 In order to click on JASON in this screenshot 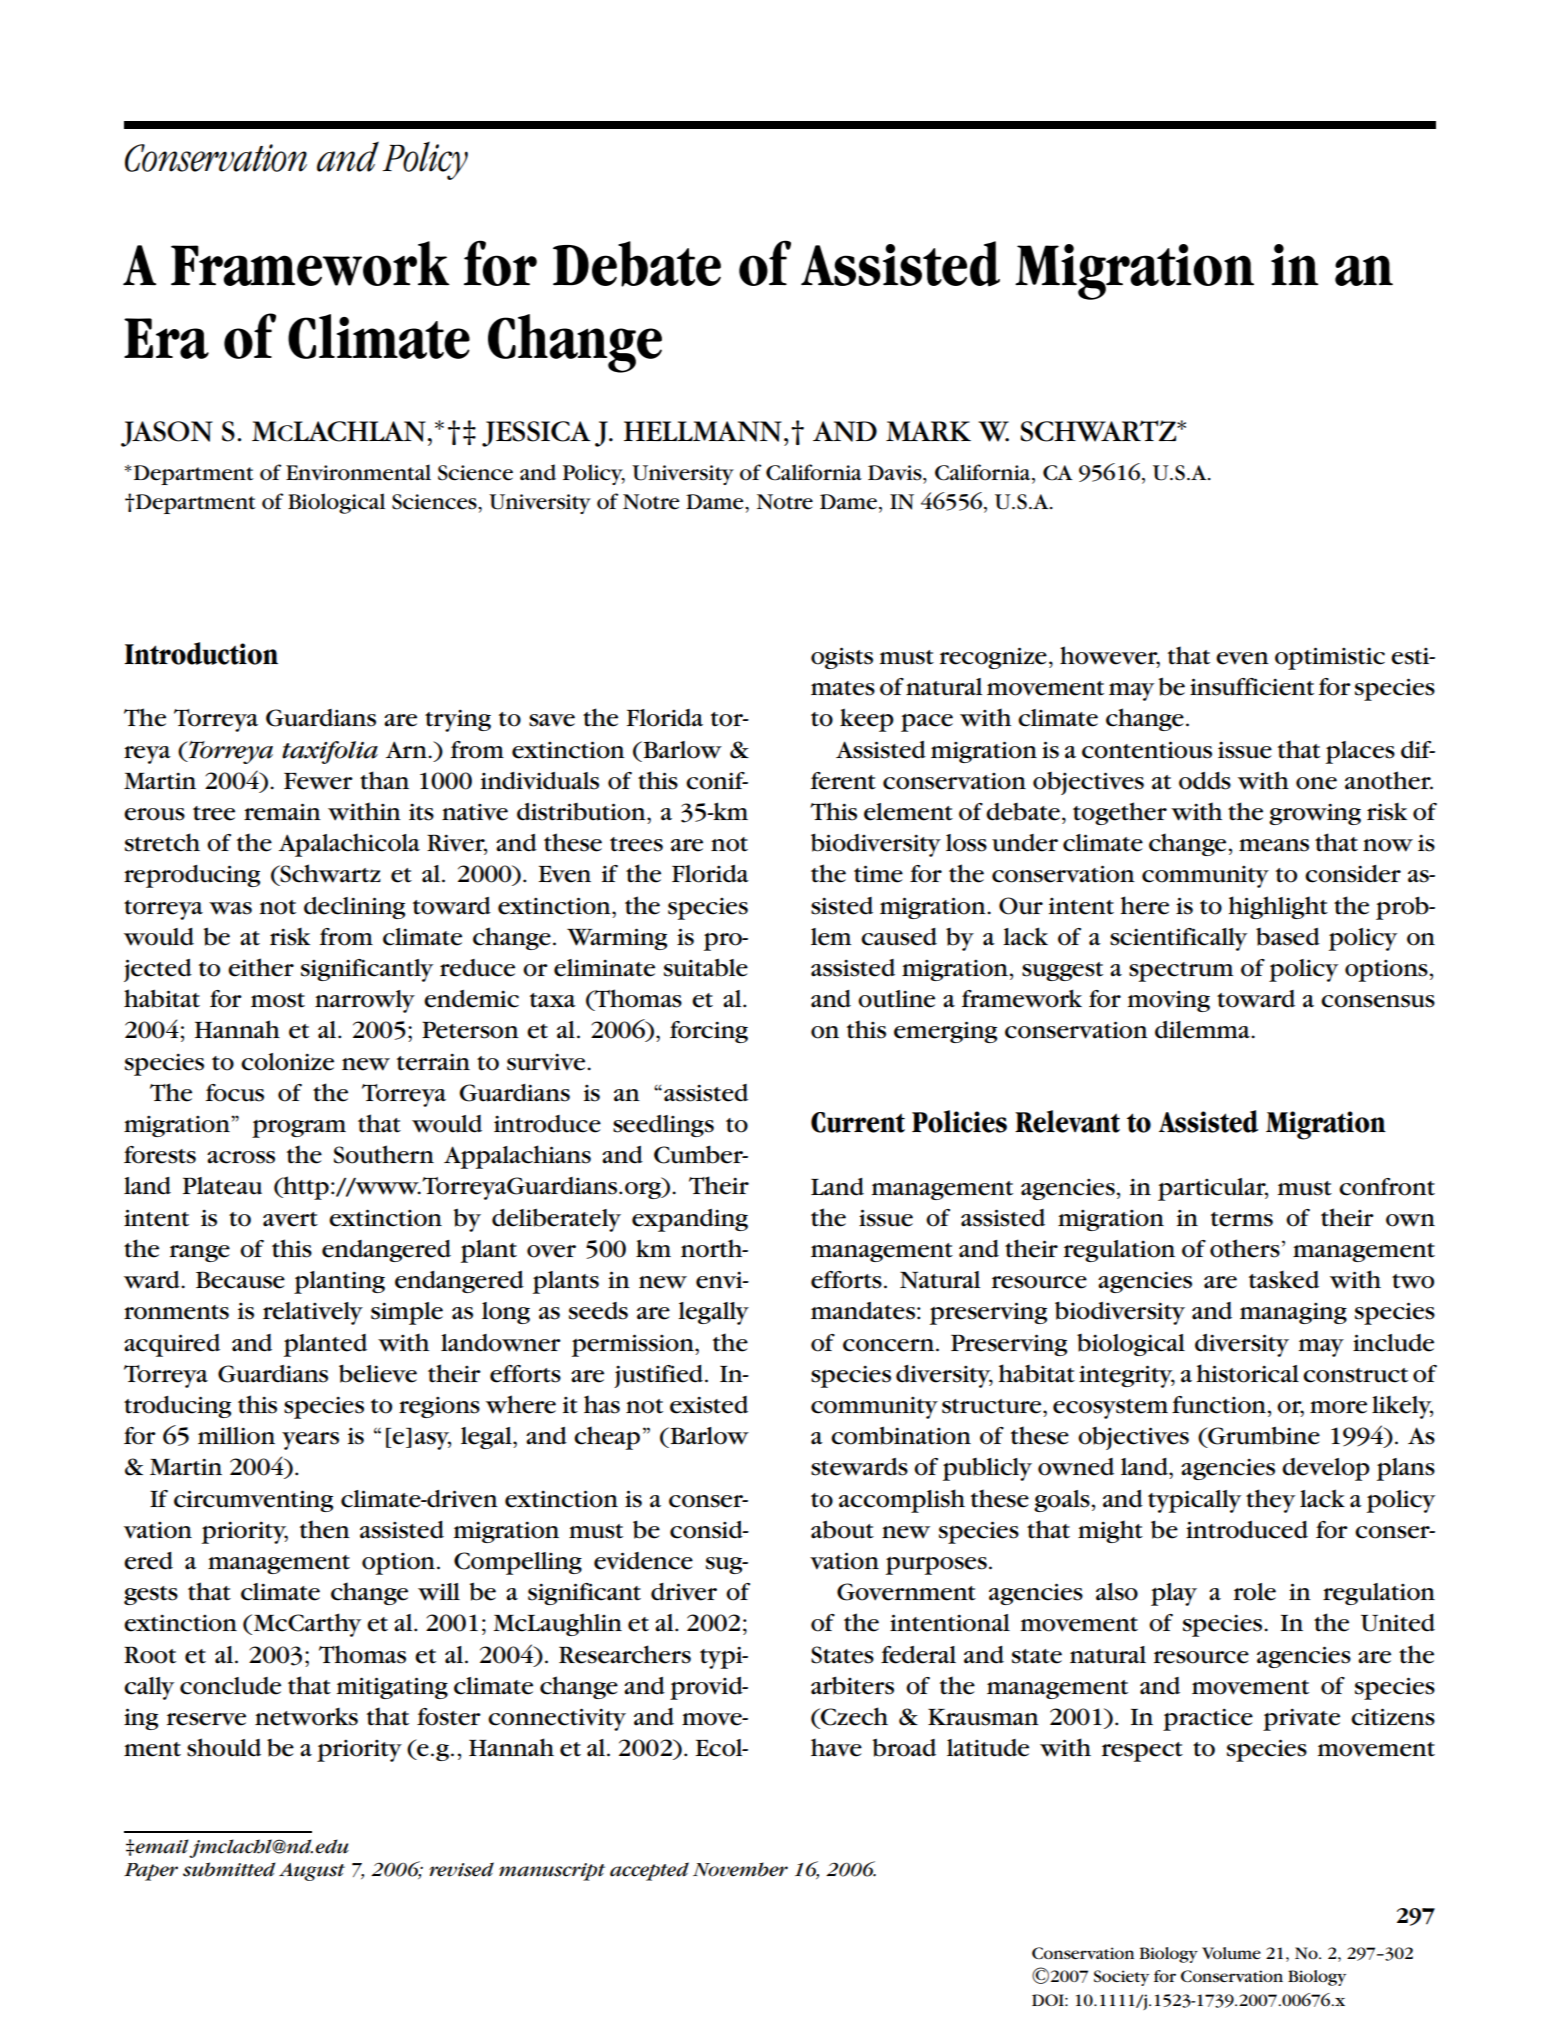, I will do `click(167, 434)`.
